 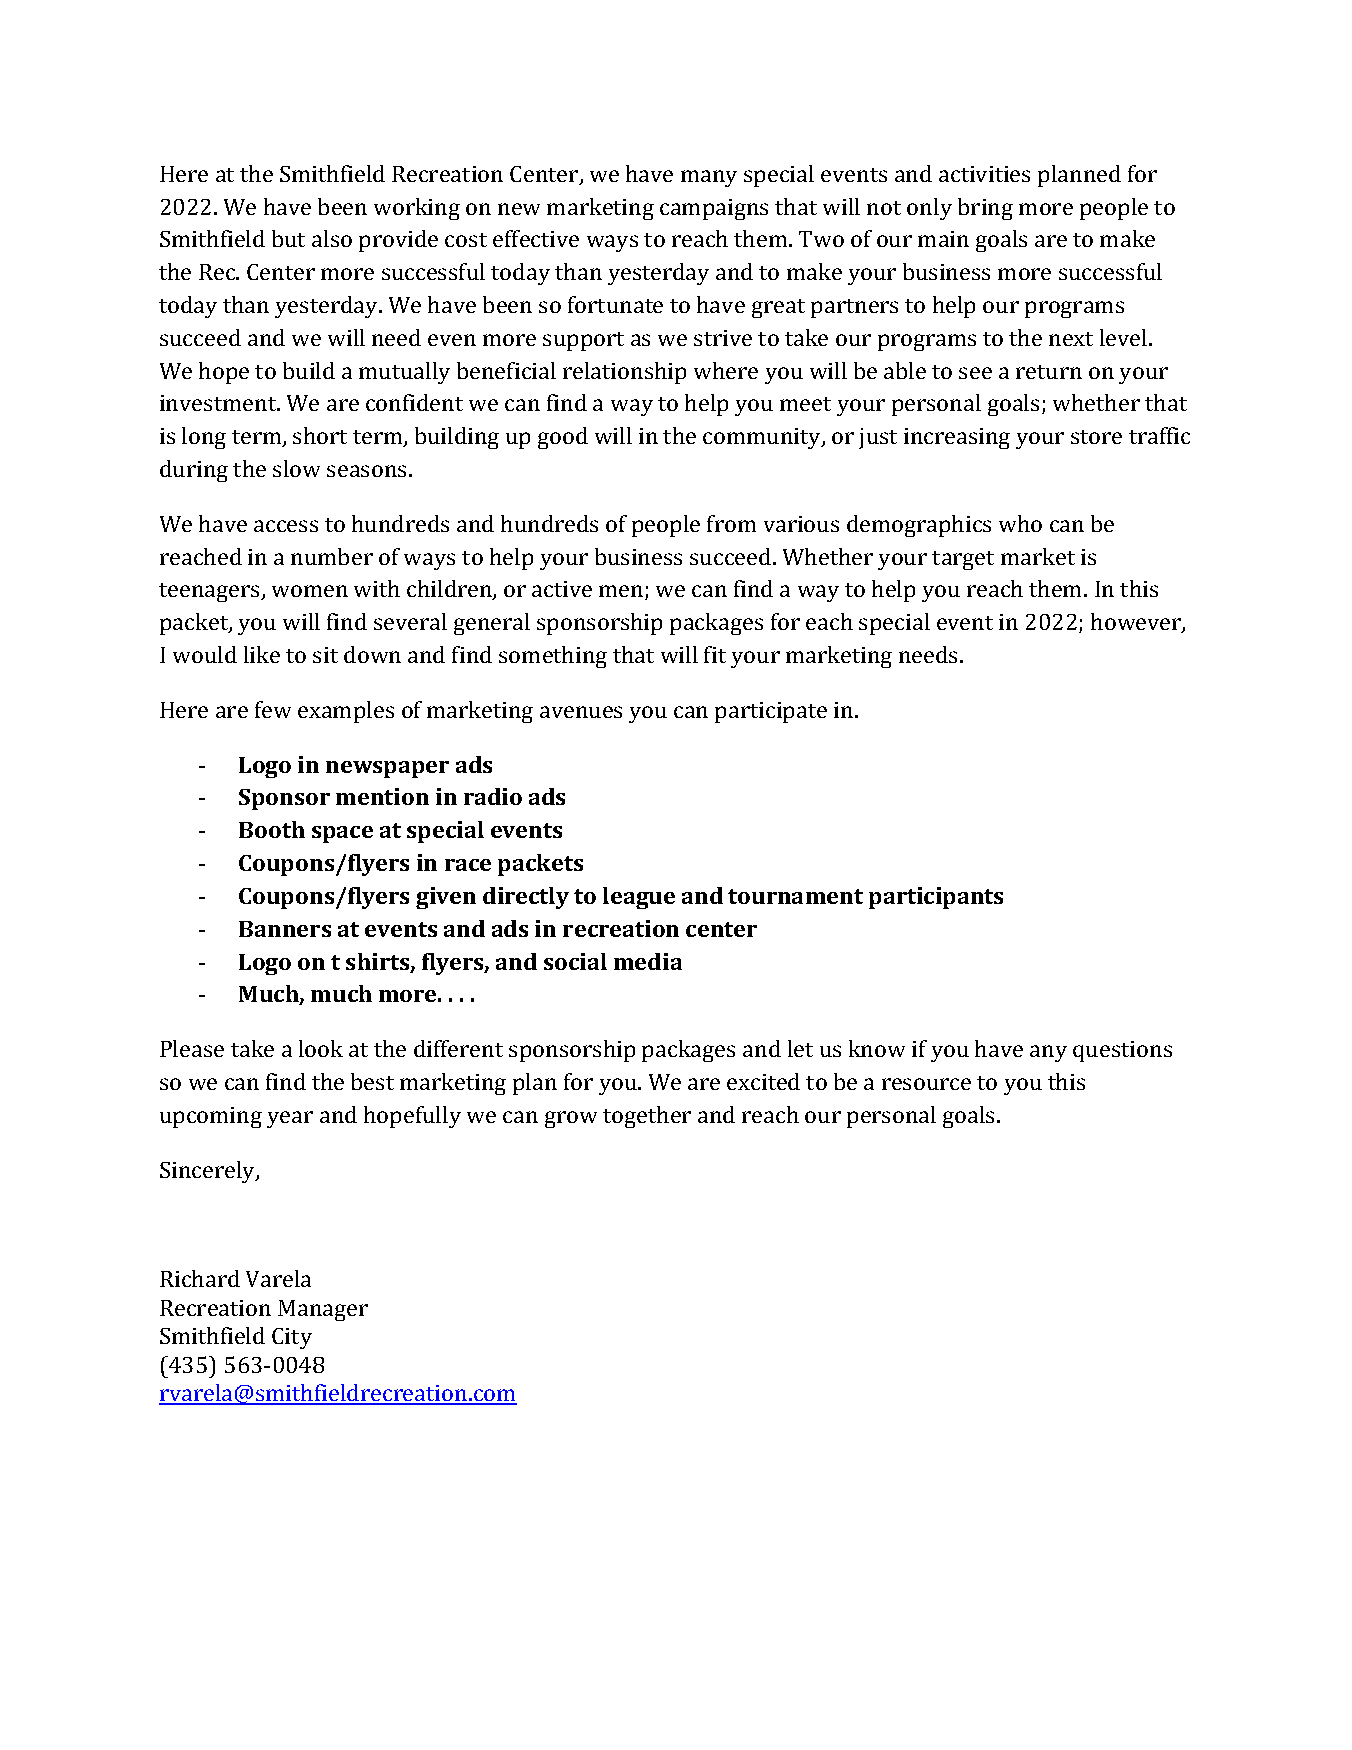 What do you see at coordinates (624, 373) in the document?
I see `relationship` at bounding box center [624, 373].
